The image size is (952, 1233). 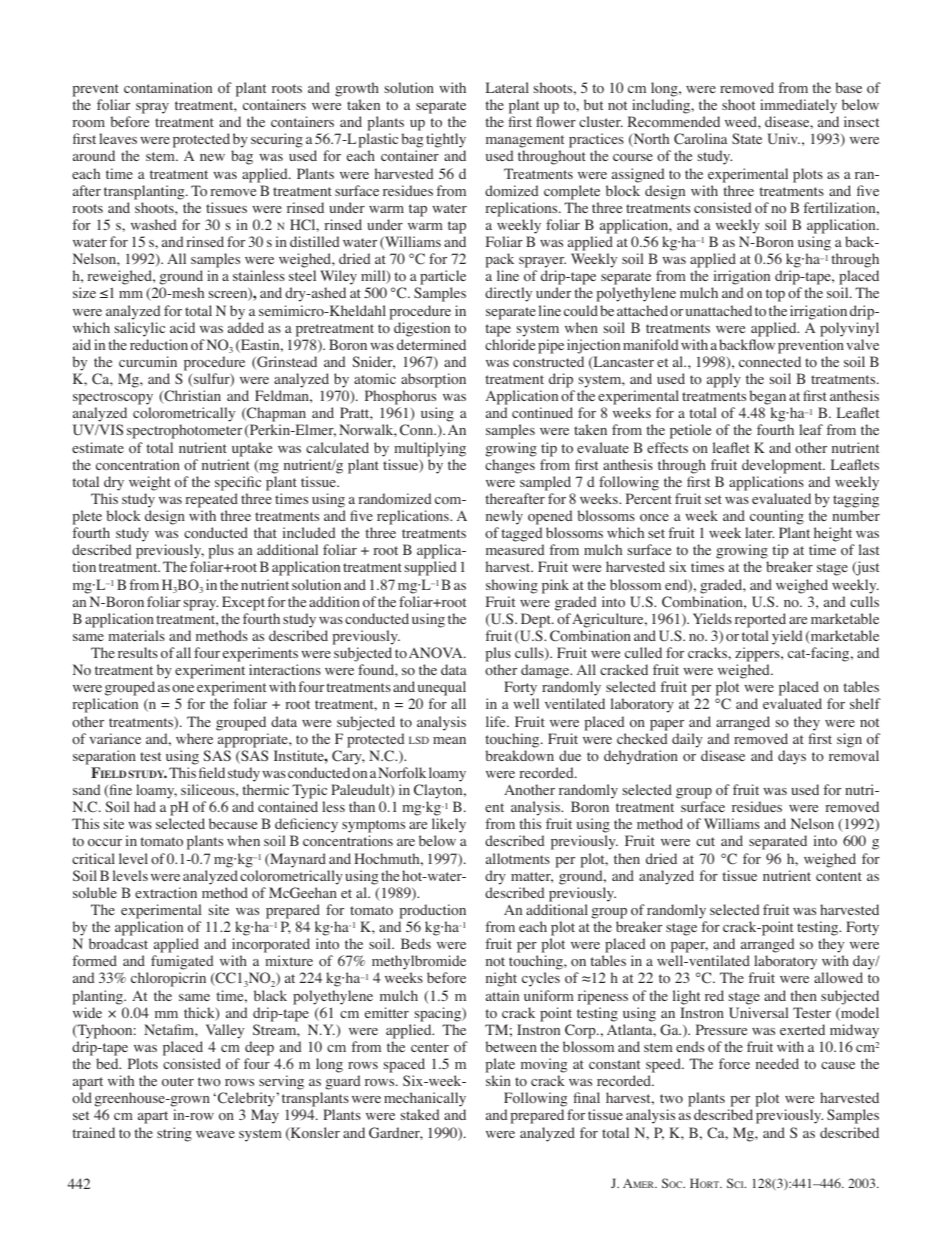 What do you see at coordinates (498, 1080) in the image?
I see `skin` at bounding box center [498, 1080].
